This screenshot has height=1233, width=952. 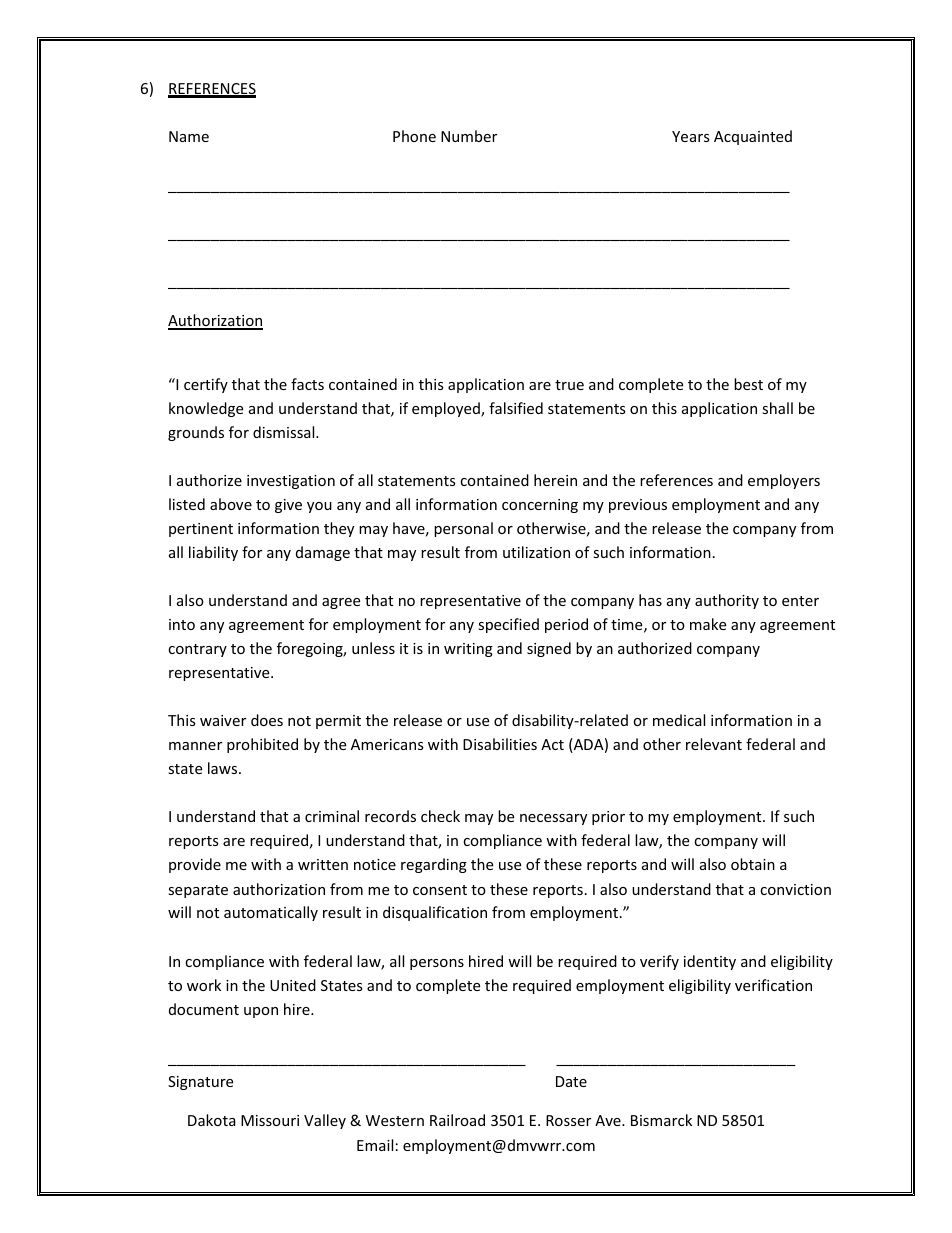 What do you see at coordinates (440, 890) in the screenshot?
I see `consent` at bounding box center [440, 890].
